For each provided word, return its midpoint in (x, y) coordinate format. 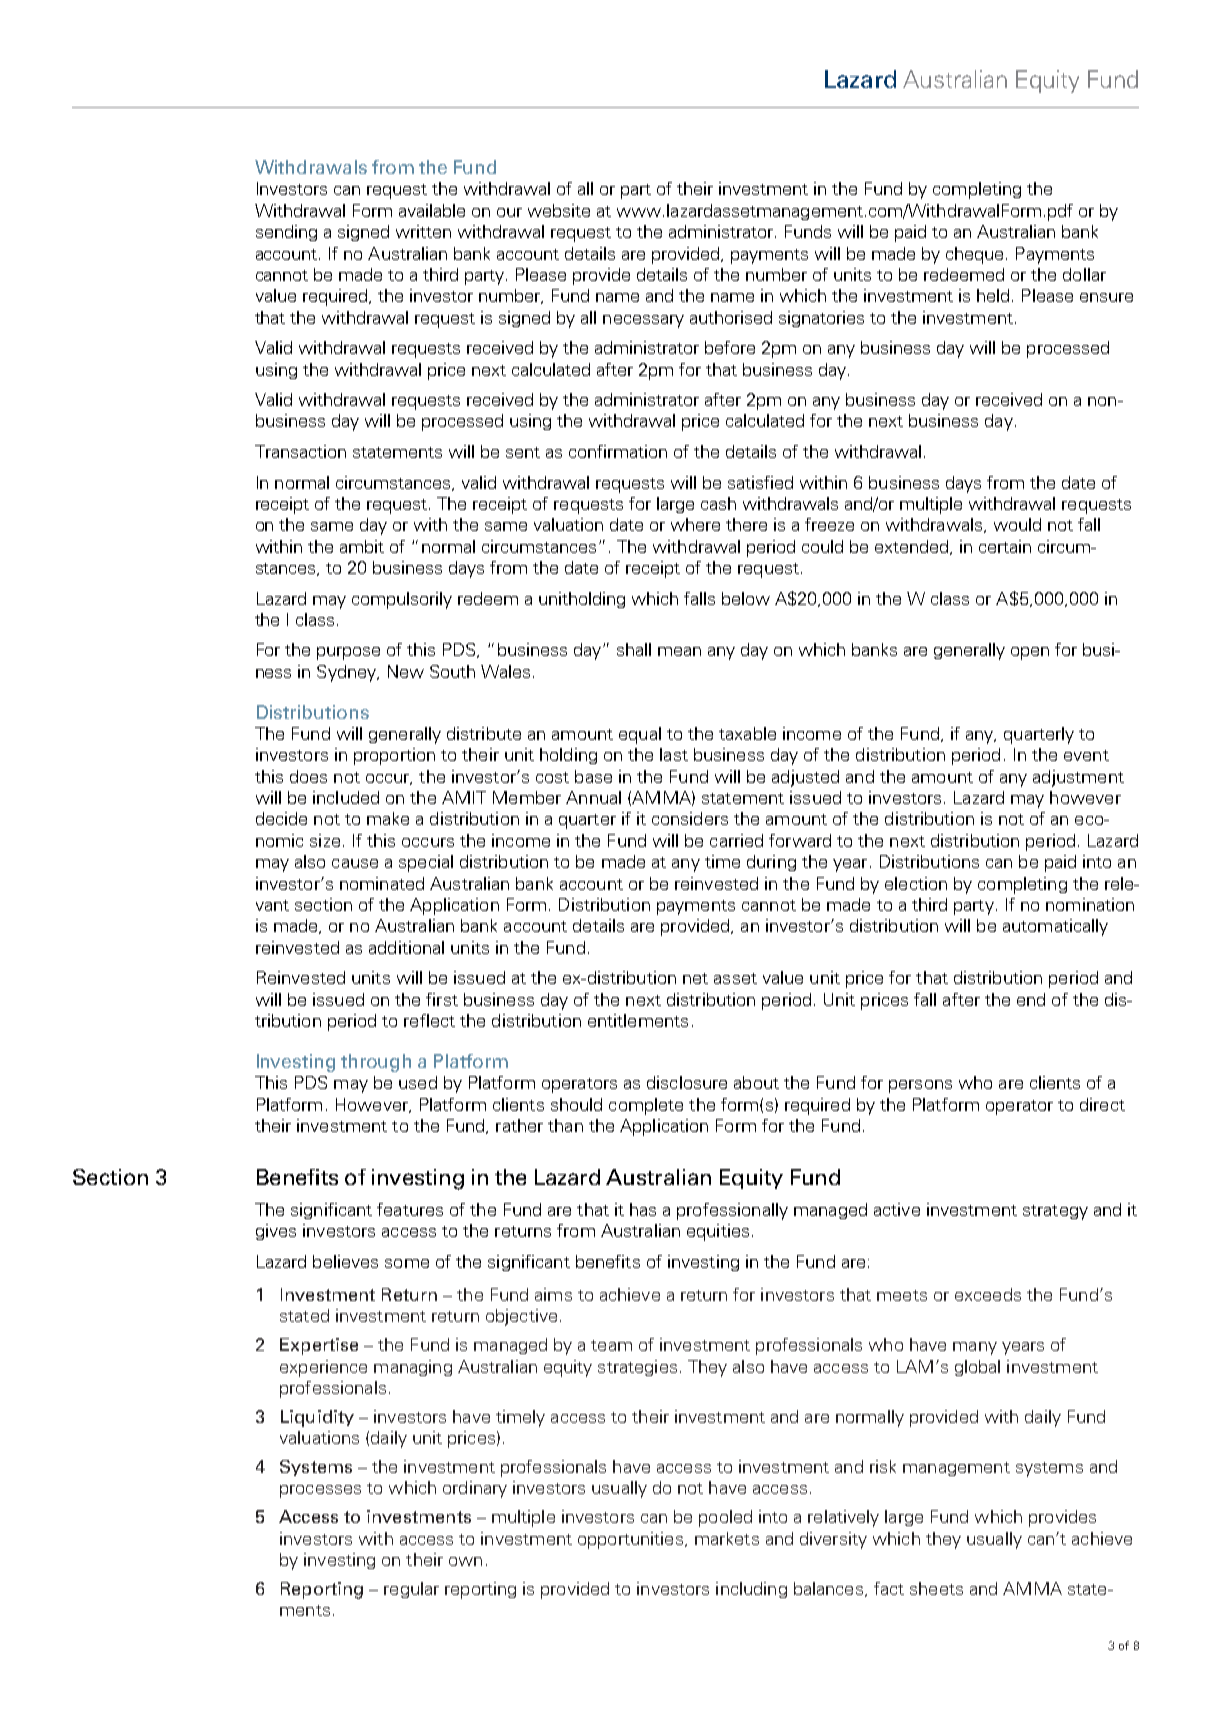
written (423, 231)
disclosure (687, 1082)
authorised (731, 317)
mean (679, 651)
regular (411, 1590)
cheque (974, 255)
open (1030, 653)
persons (920, 1086)
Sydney (347, 673)
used (418, 1082)
